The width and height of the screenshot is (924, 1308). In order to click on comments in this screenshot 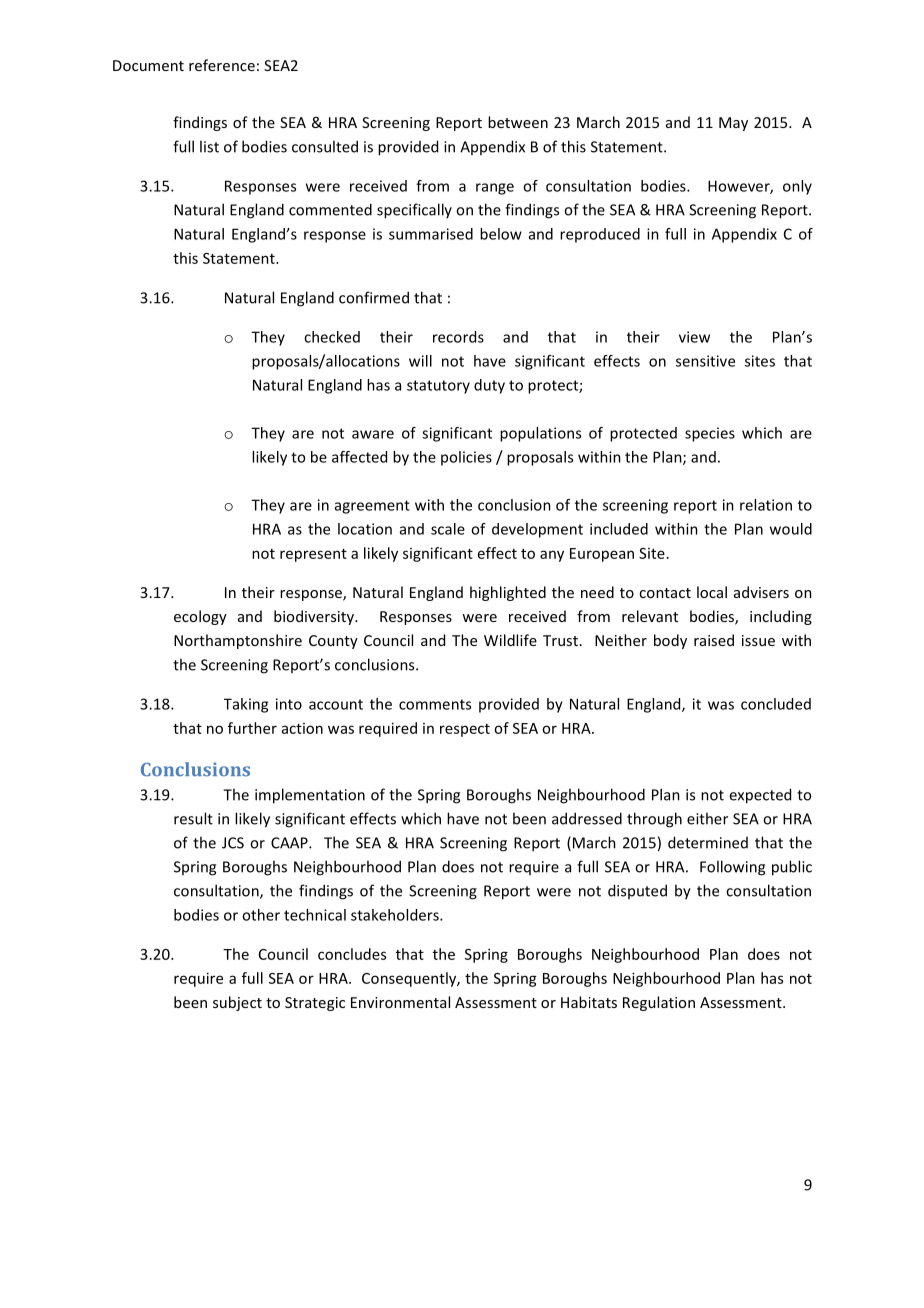, I will do `click(435, 704)`.
